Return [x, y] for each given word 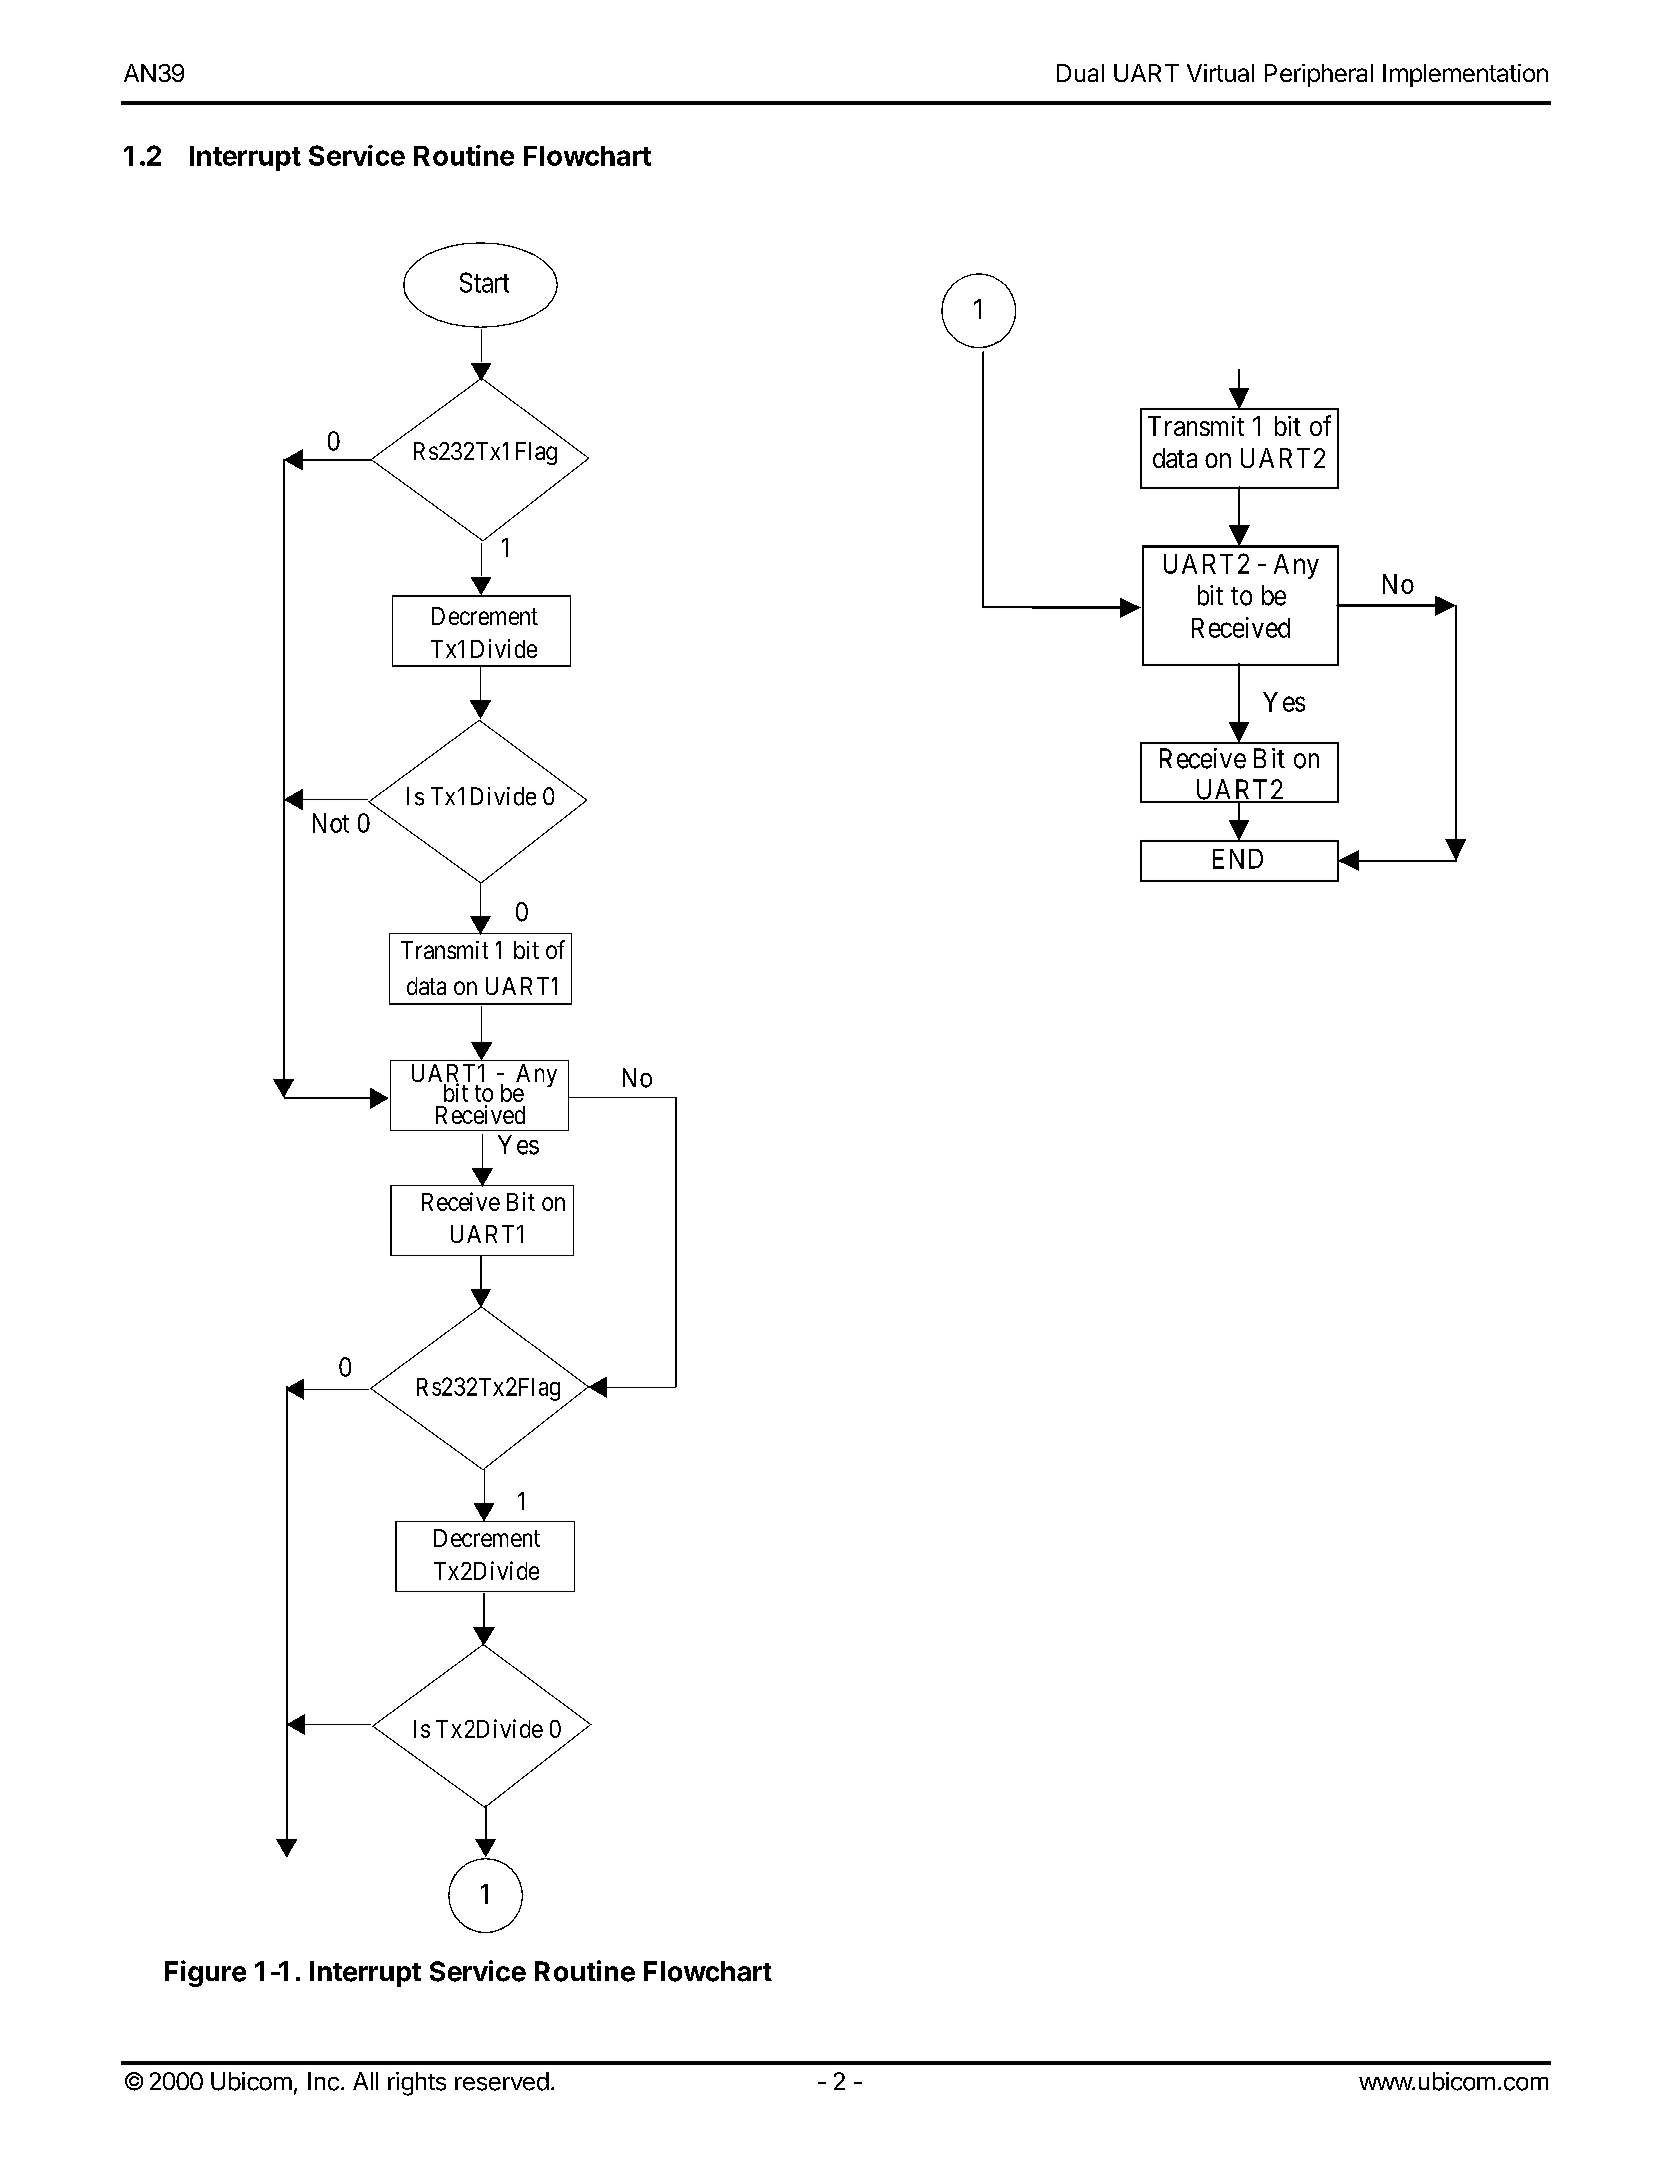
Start [484, 282]
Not [331, 823]
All [365, 2081]
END [1238, 859]
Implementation [1465, 75]
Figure [205, 1973]
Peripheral [1319, 75]
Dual [1080, 73]
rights [417, 2084]
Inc [323, 2081]
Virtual [1220, 73]
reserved [502, 2081]
